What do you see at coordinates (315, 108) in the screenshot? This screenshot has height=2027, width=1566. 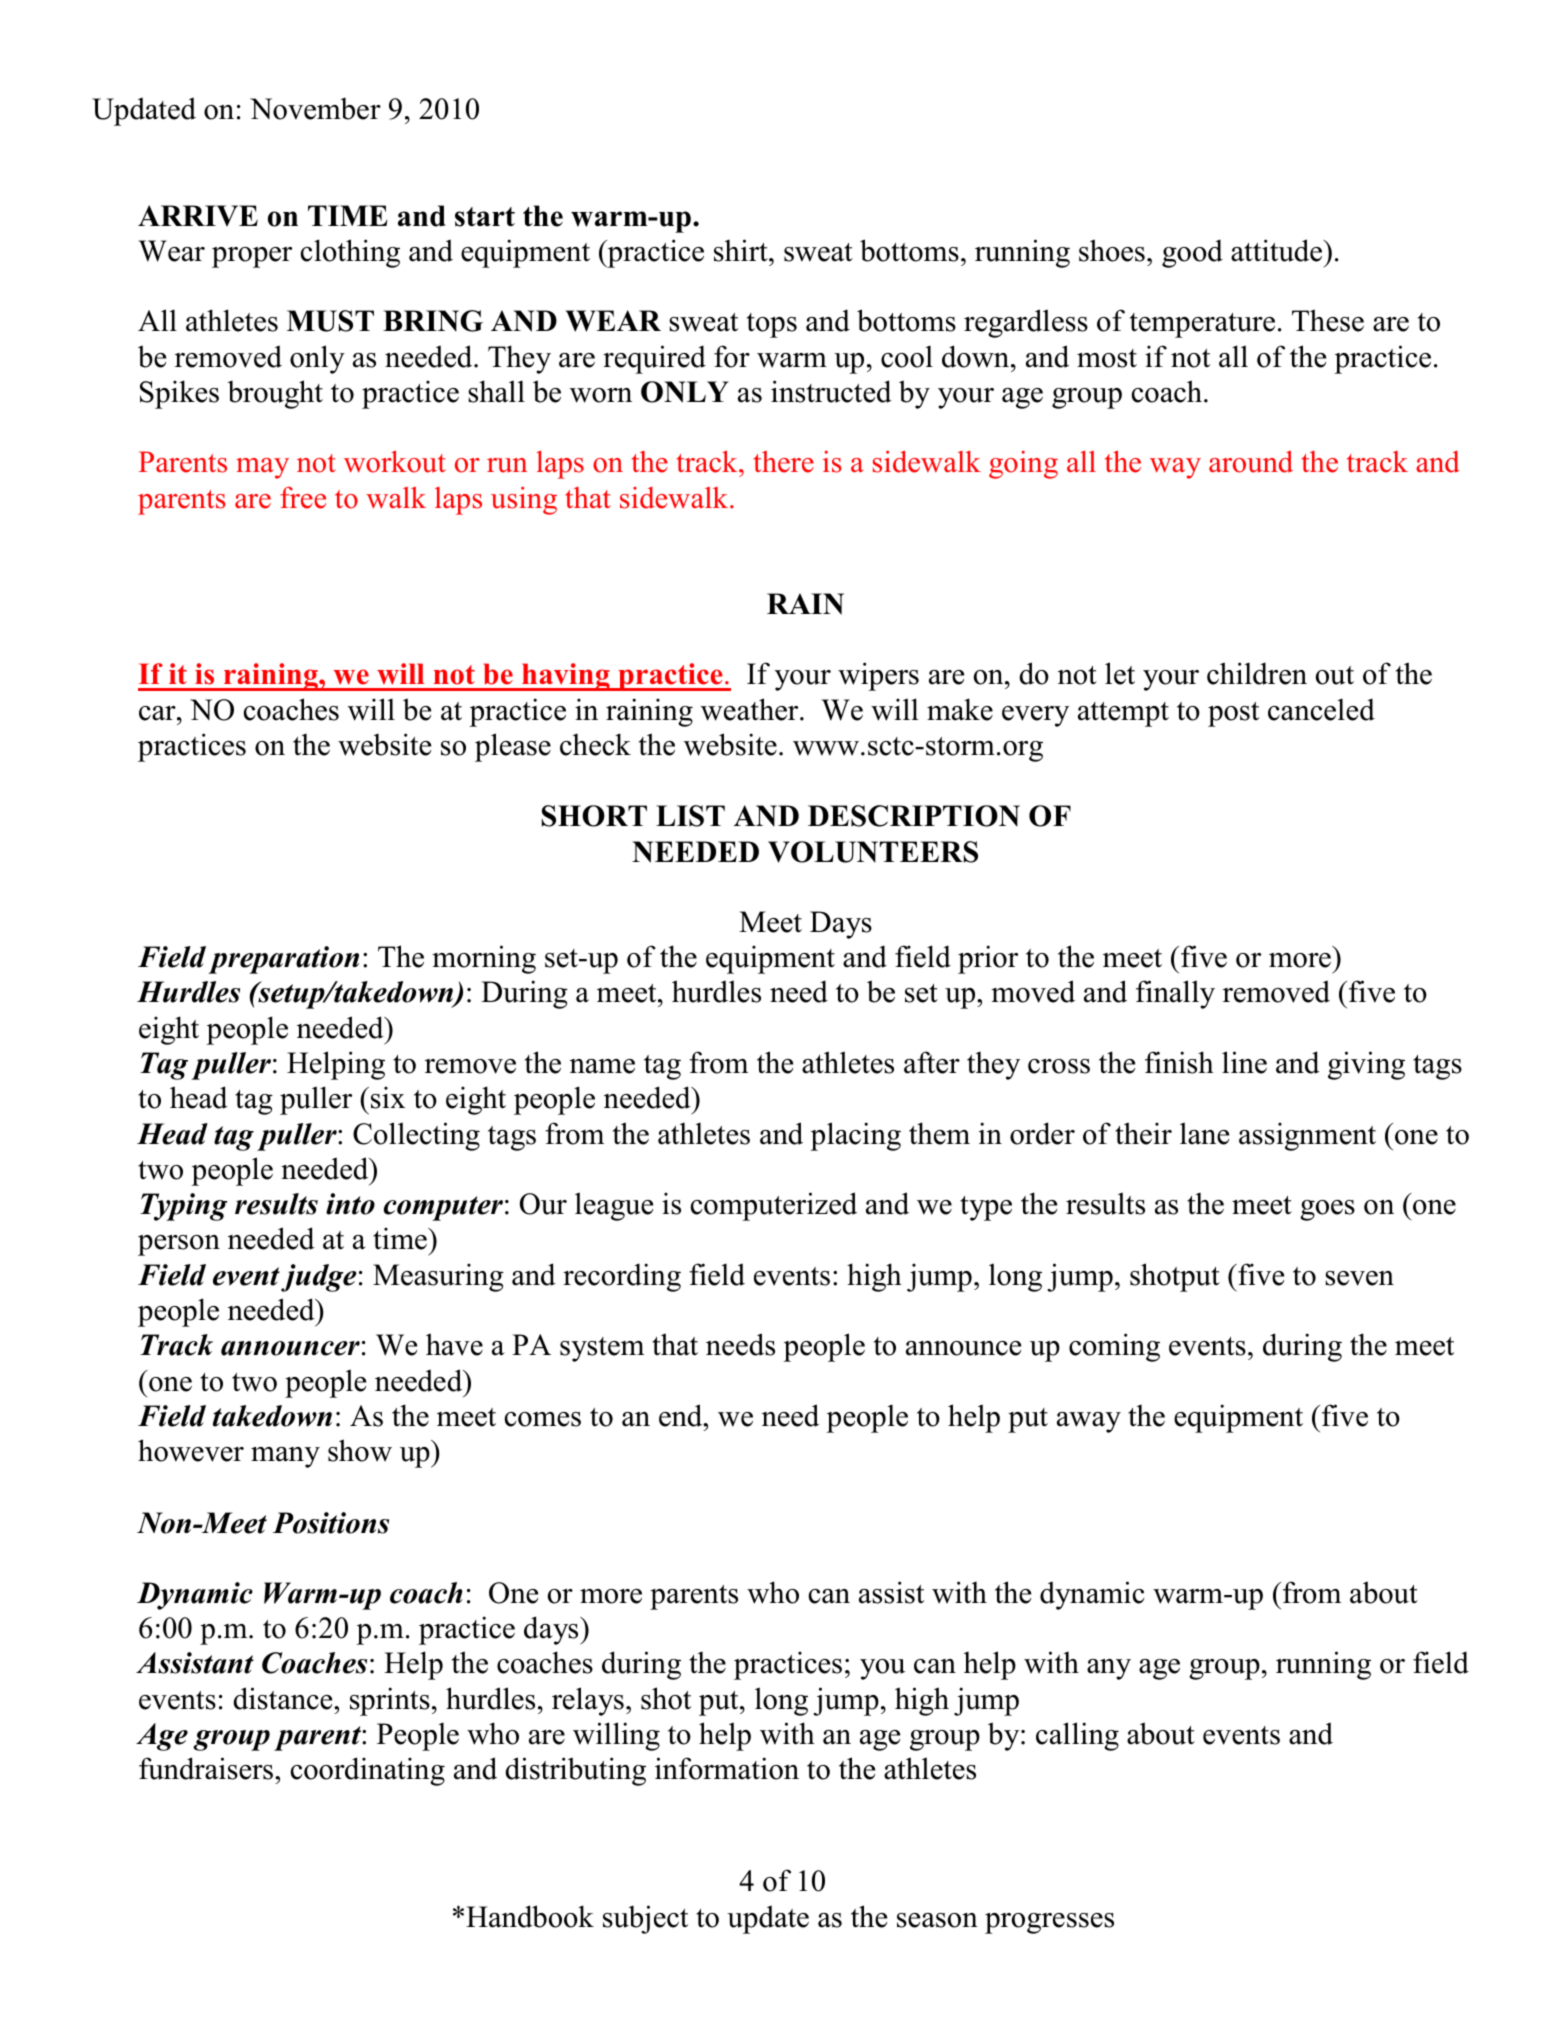 I see `November` at bounding box center [315, 108].
